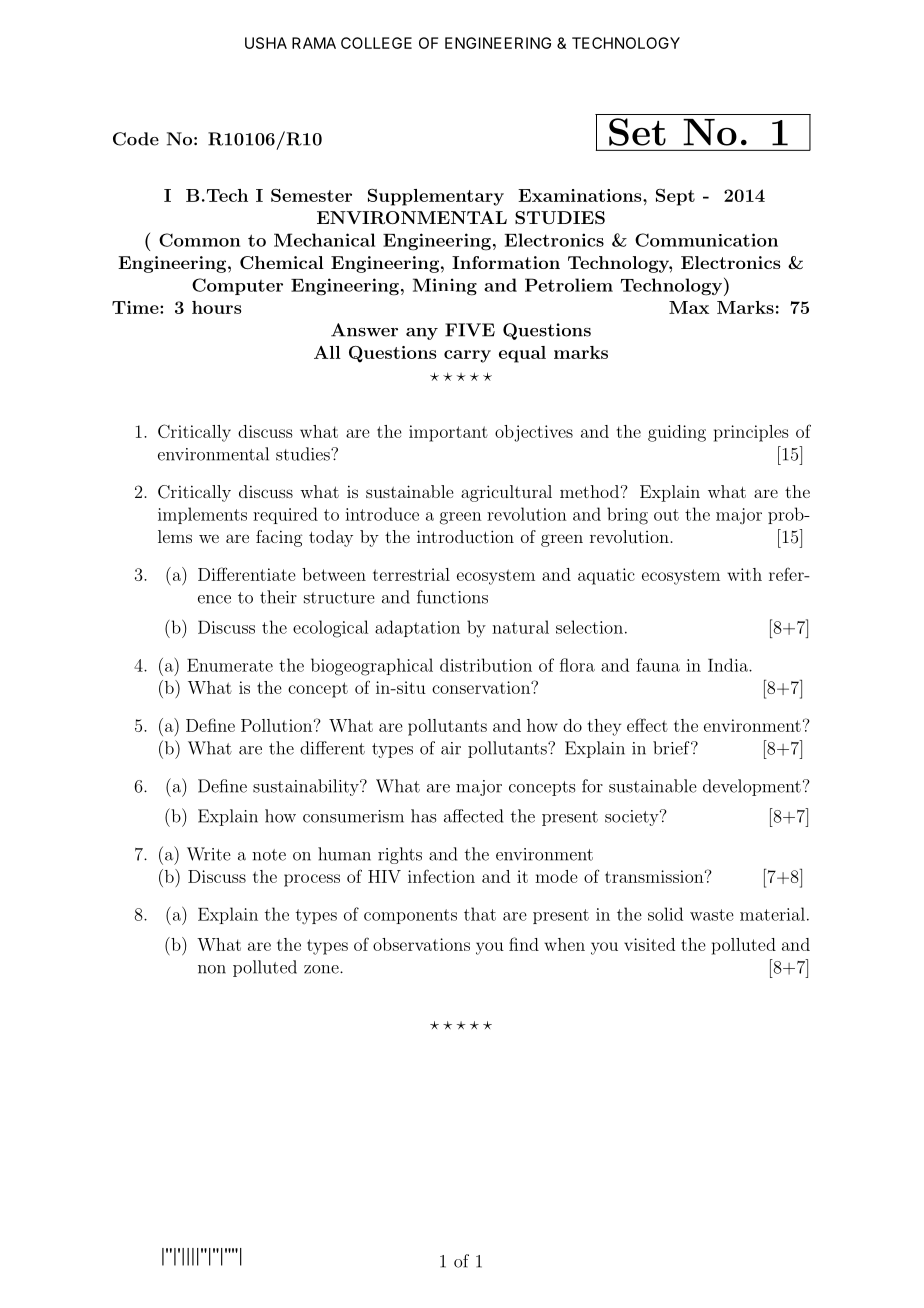  Describe the element at coordinates (637, 132) in the screenshot. I see `Set` at that location.
